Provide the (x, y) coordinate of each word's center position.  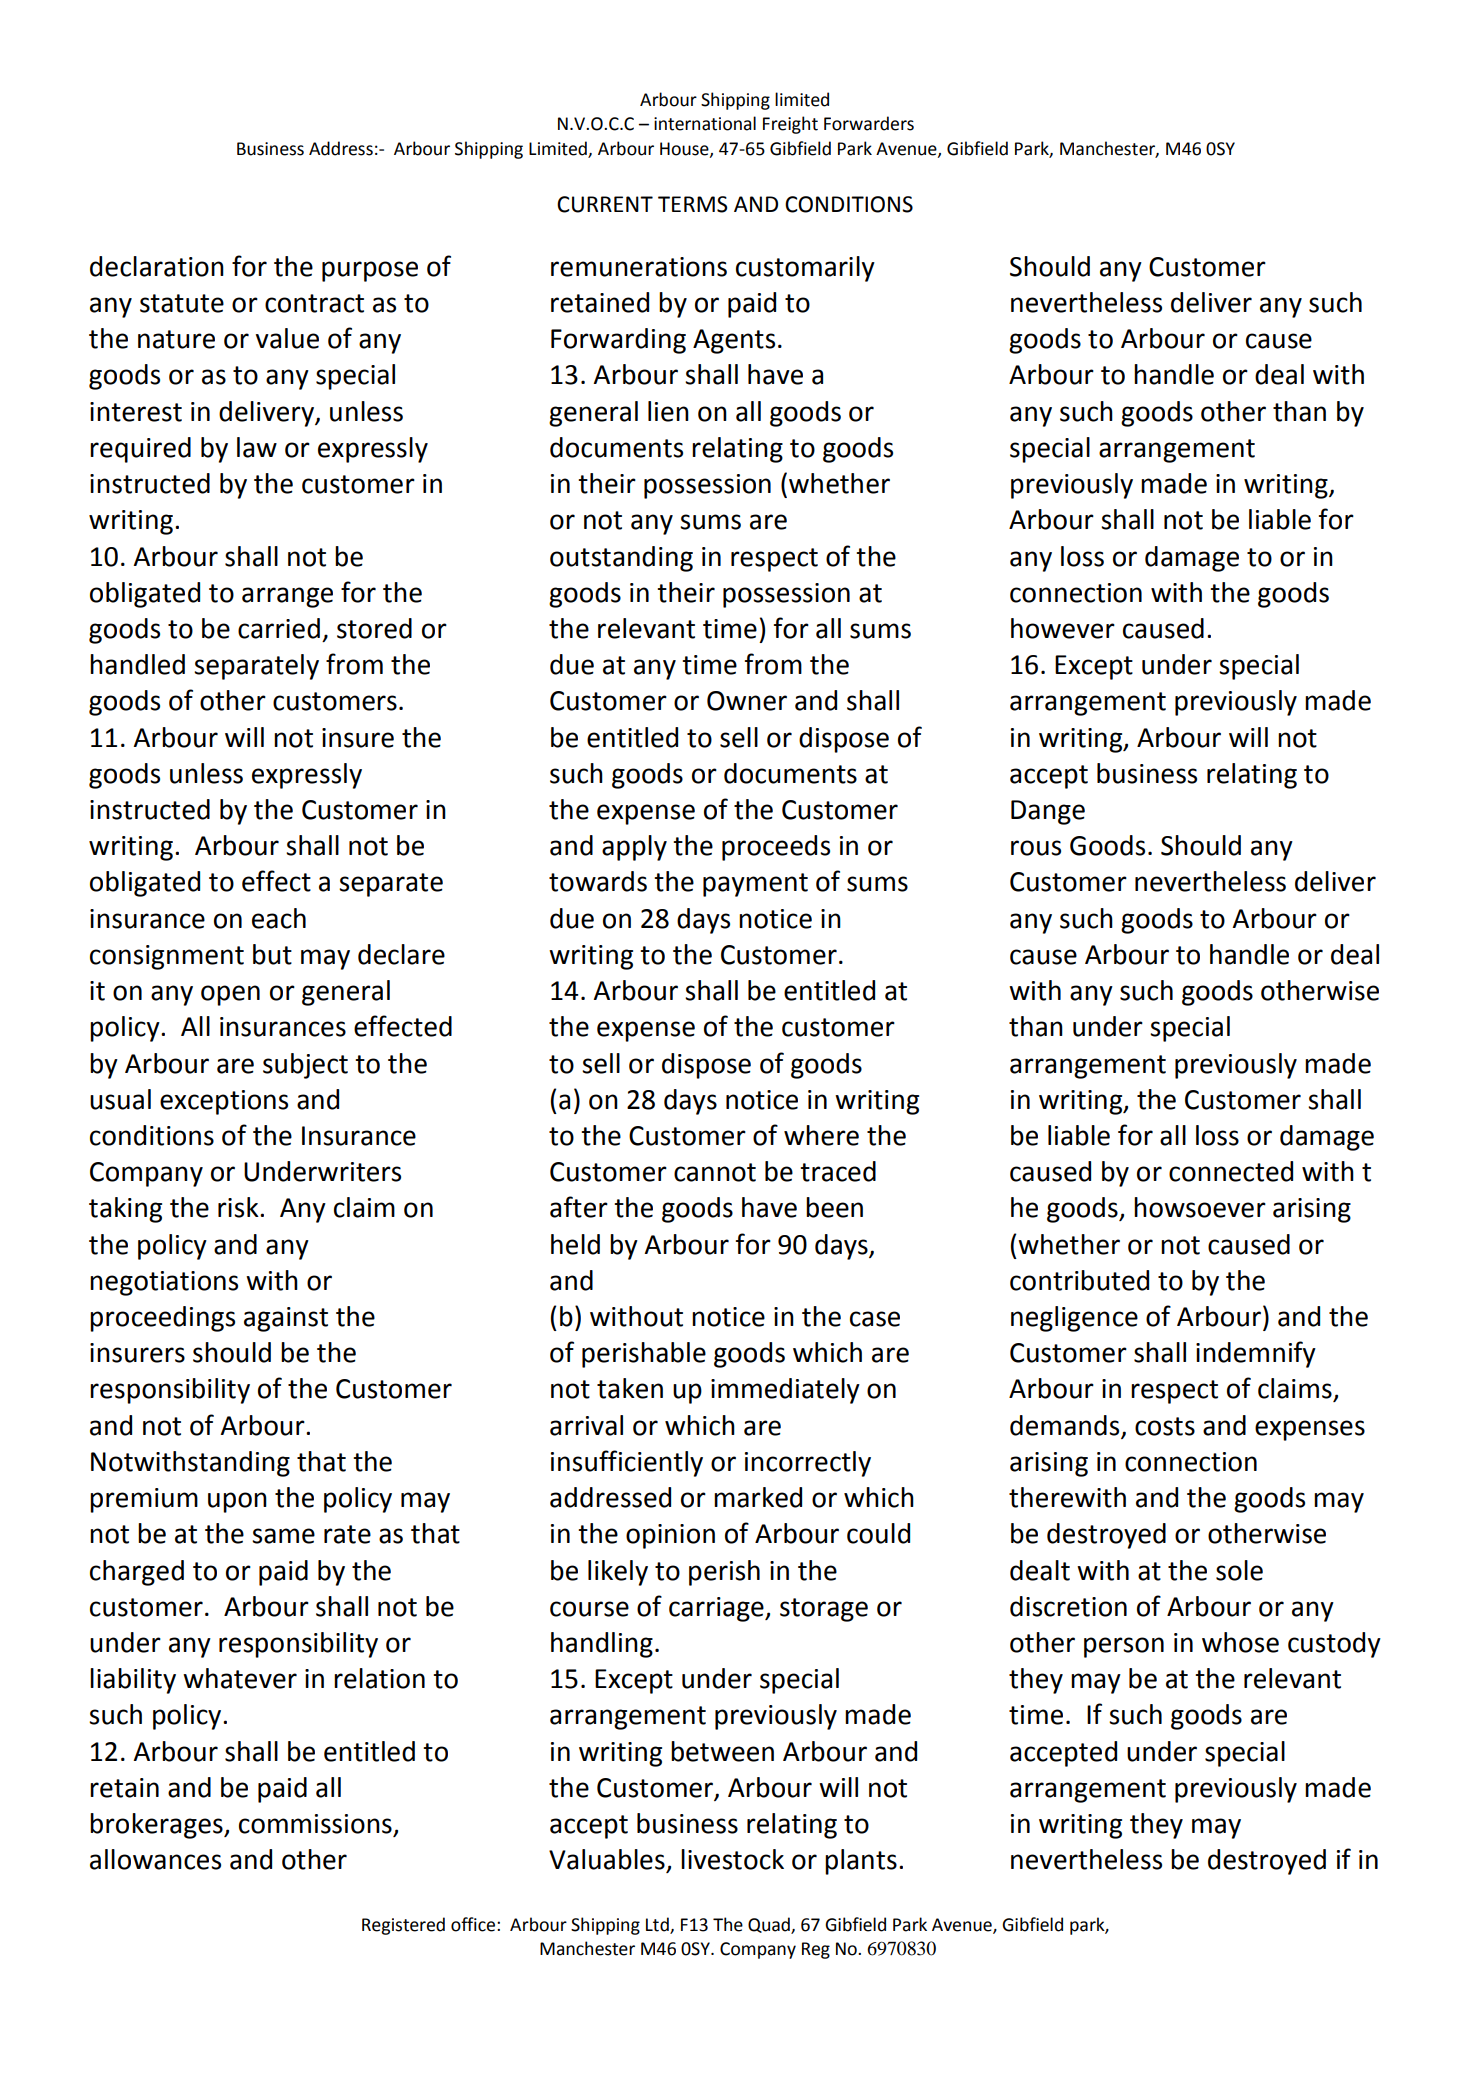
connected (1231, 1171)
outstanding (621, 559)
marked (758, 1497)
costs (1165, 1426)
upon (237, 1502)
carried (279, 628)
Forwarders (869, 123)
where (821, 1135)
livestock (732, 1859)
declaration (157, 266)
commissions (316, 1825)
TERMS (692, 204)
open (230, 995)
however (1063, 628)
